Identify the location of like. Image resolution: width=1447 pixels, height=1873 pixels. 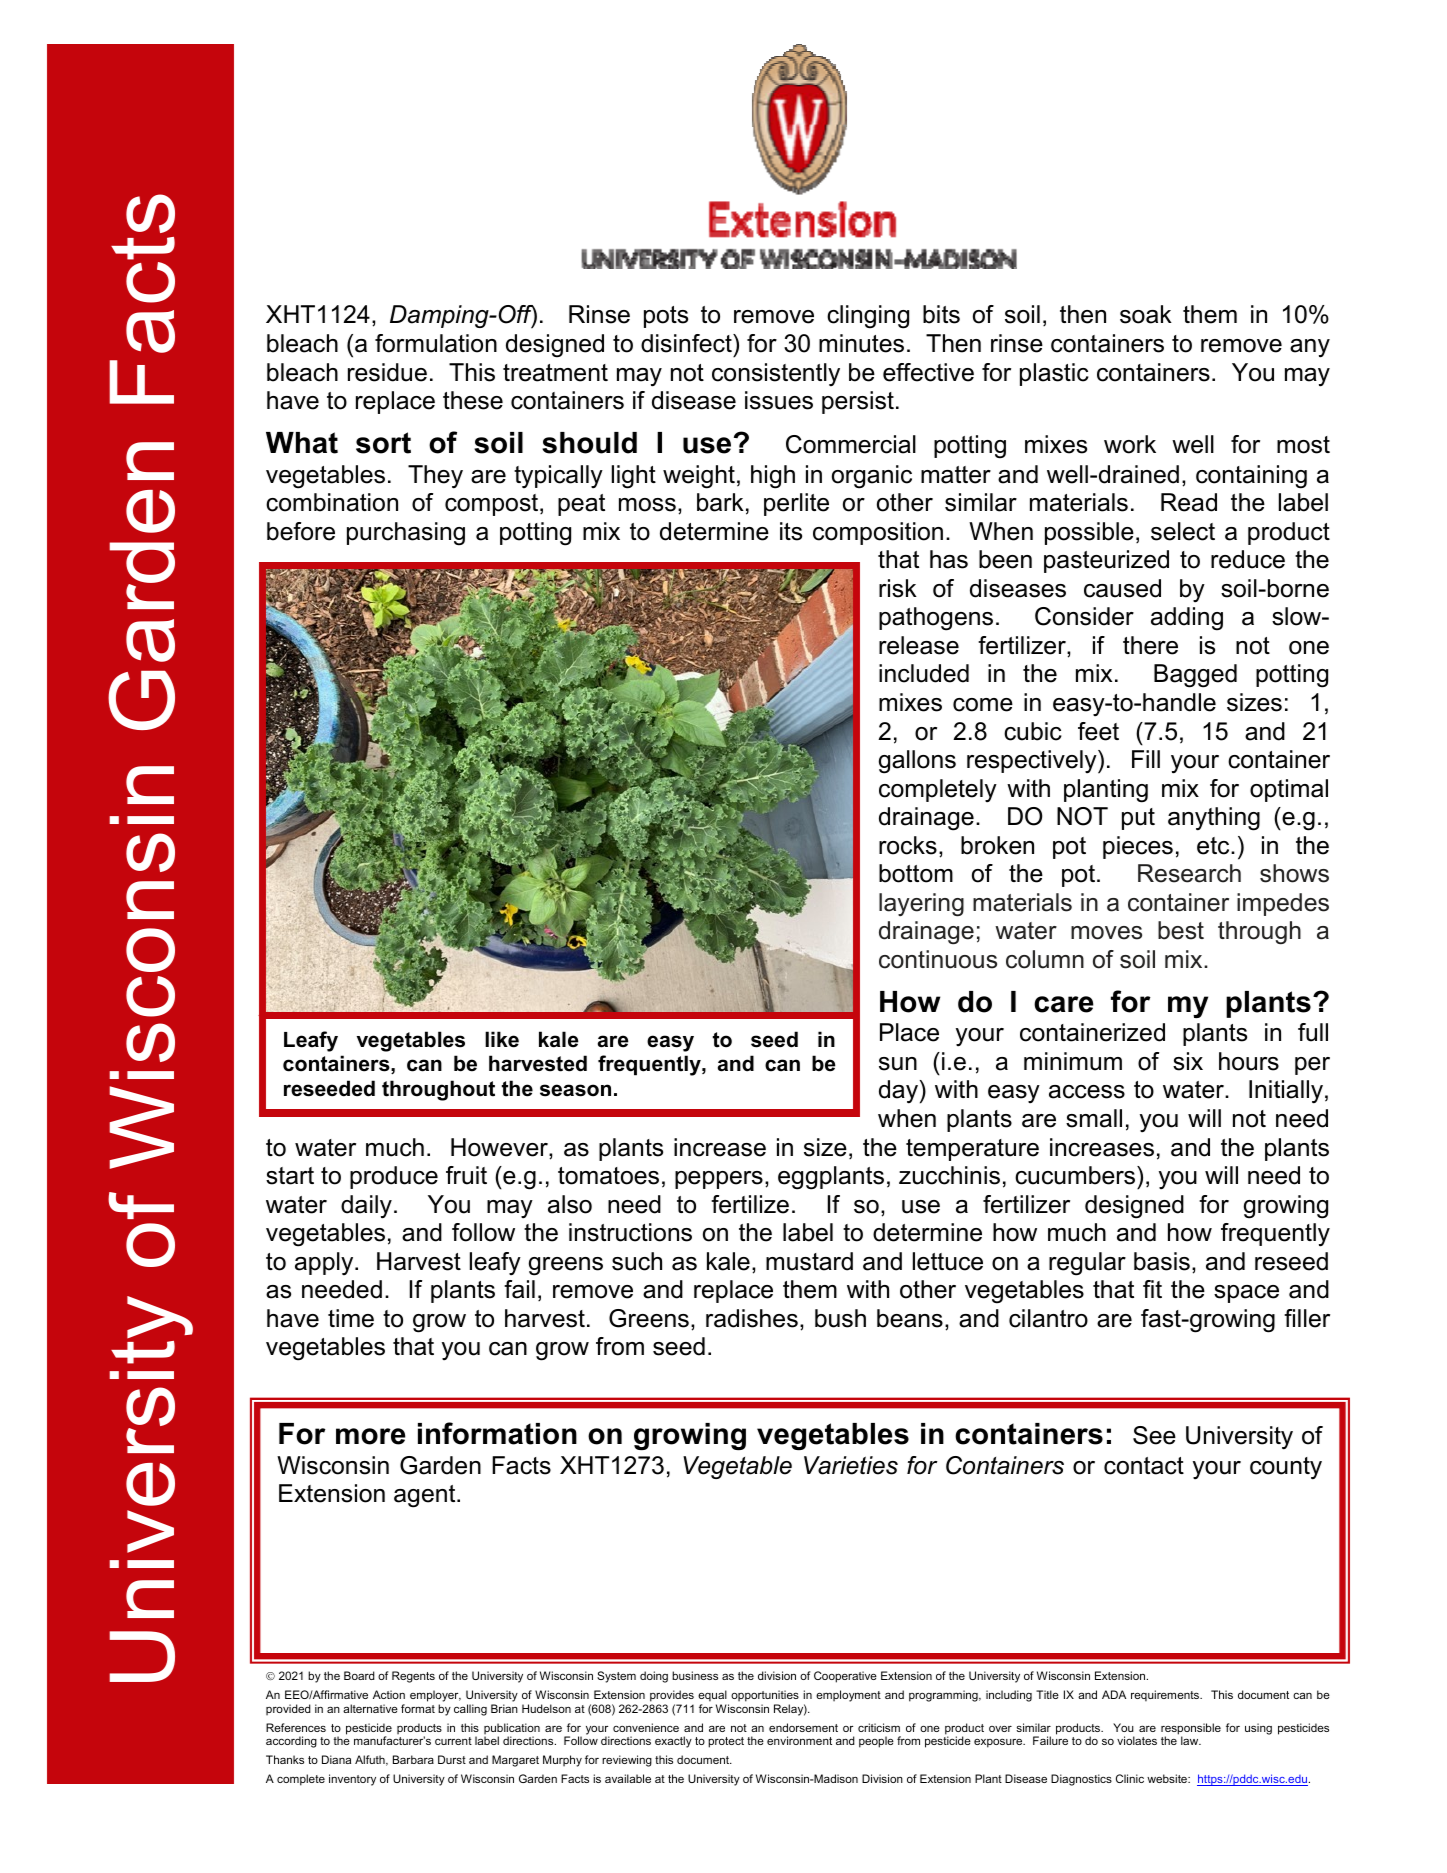
(502, 1039).
